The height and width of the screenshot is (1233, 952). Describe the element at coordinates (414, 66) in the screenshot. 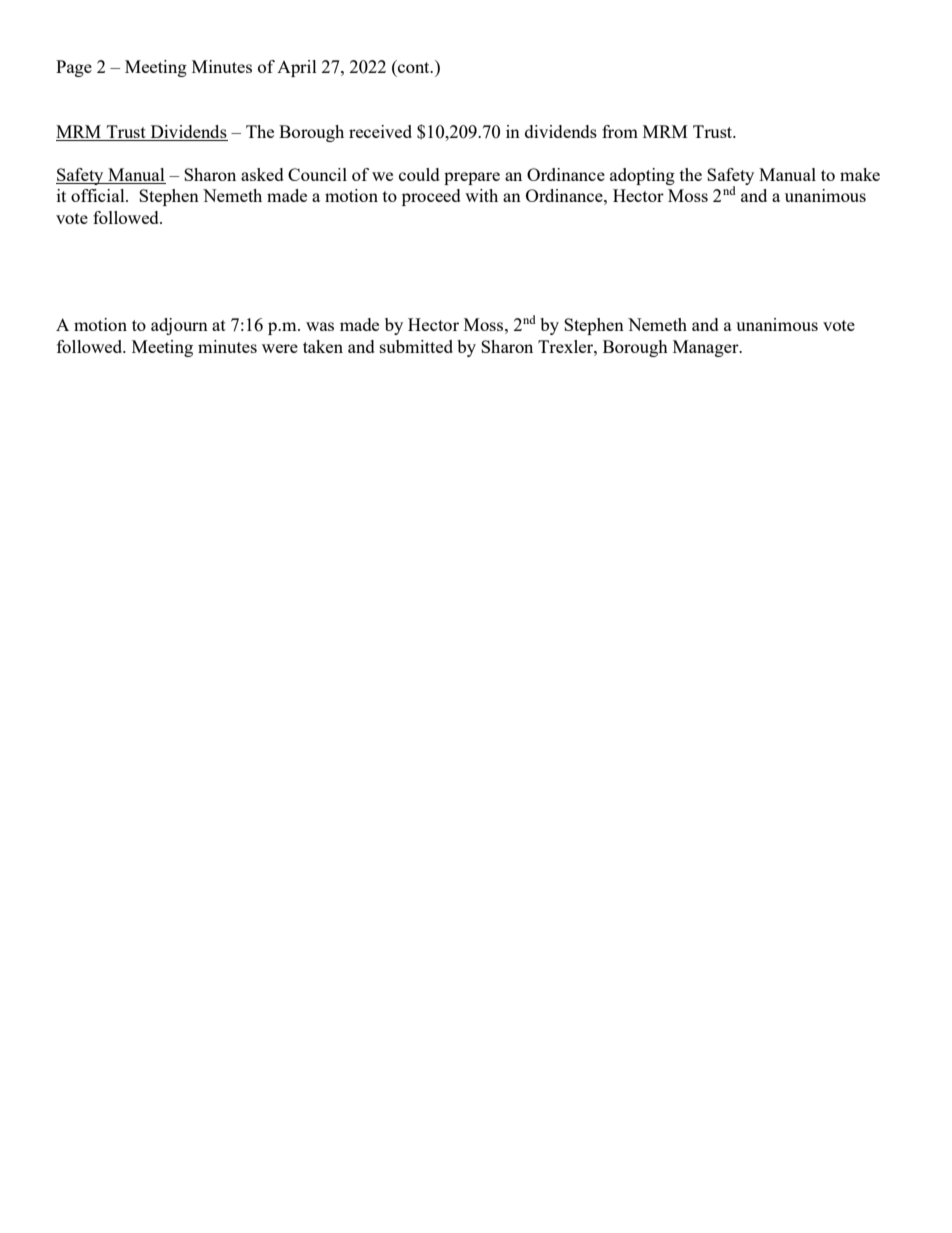

I see `cont` at that location.
